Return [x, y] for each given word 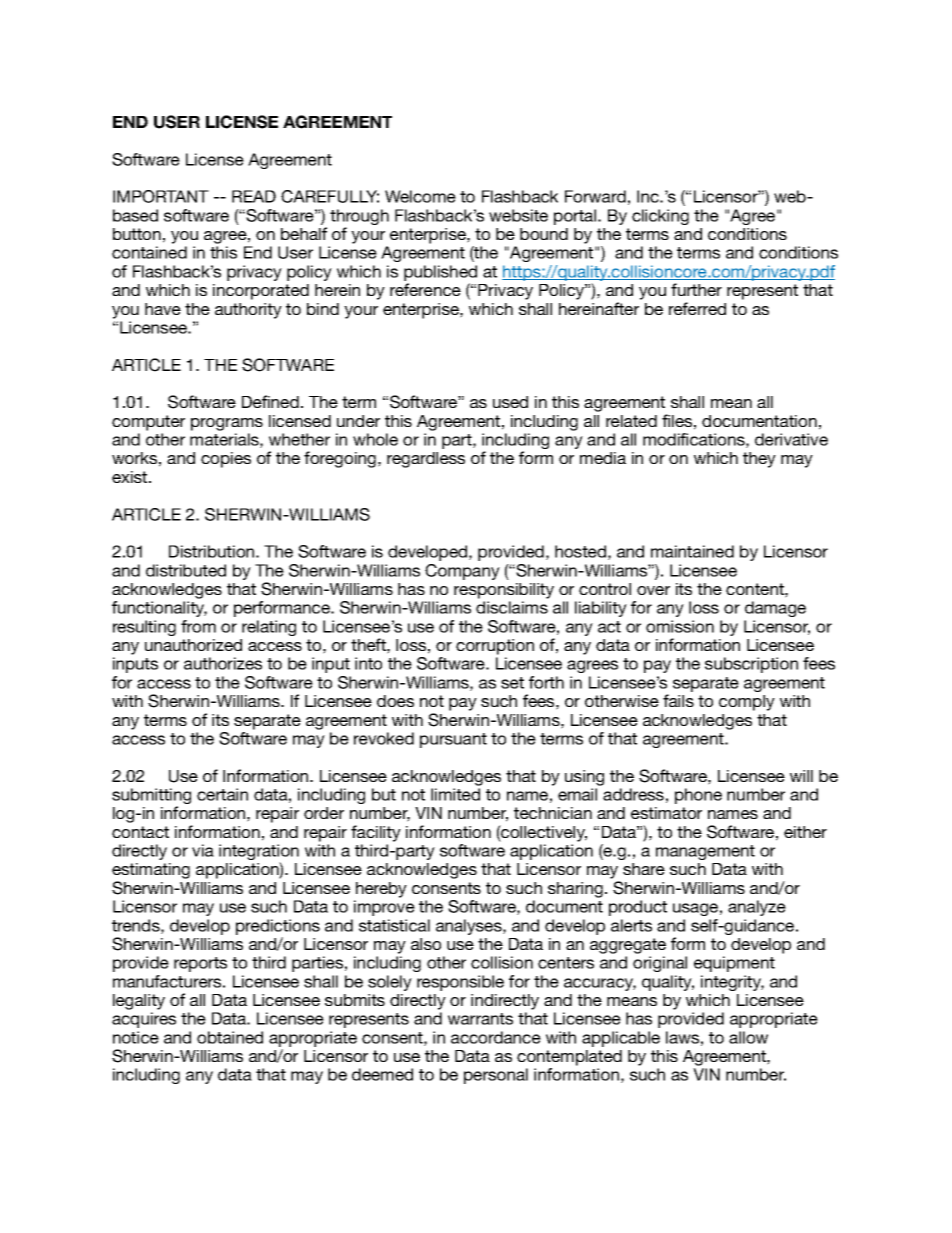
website [518, 215]
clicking [660, 217]
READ [254, 196]
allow [748, 1037]
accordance [496, 1037]
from [198, 626]
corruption [495, 647]
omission [680, 626]
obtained [230, 1037]
